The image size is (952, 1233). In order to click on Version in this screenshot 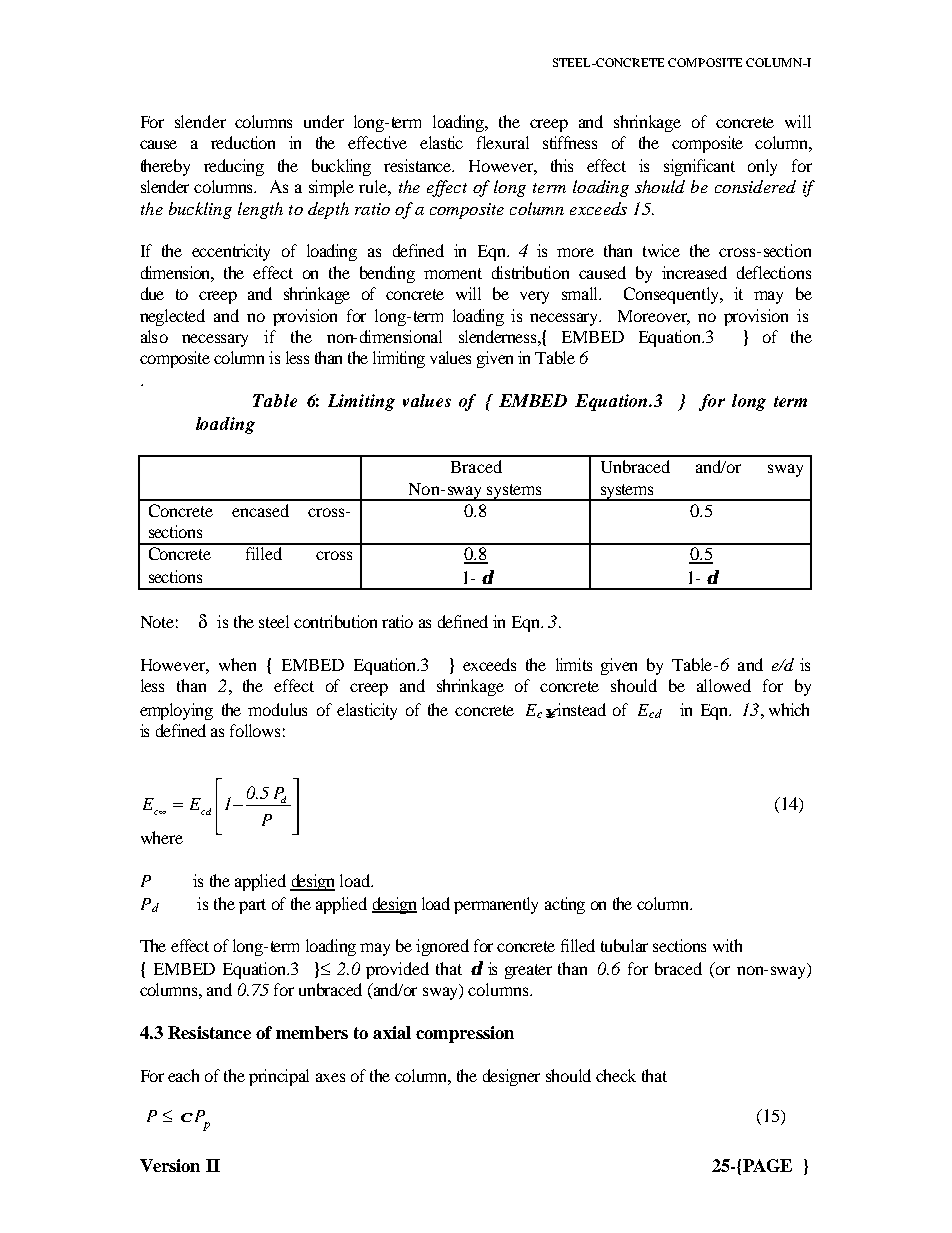, I will do `click(170, 1165)`.
